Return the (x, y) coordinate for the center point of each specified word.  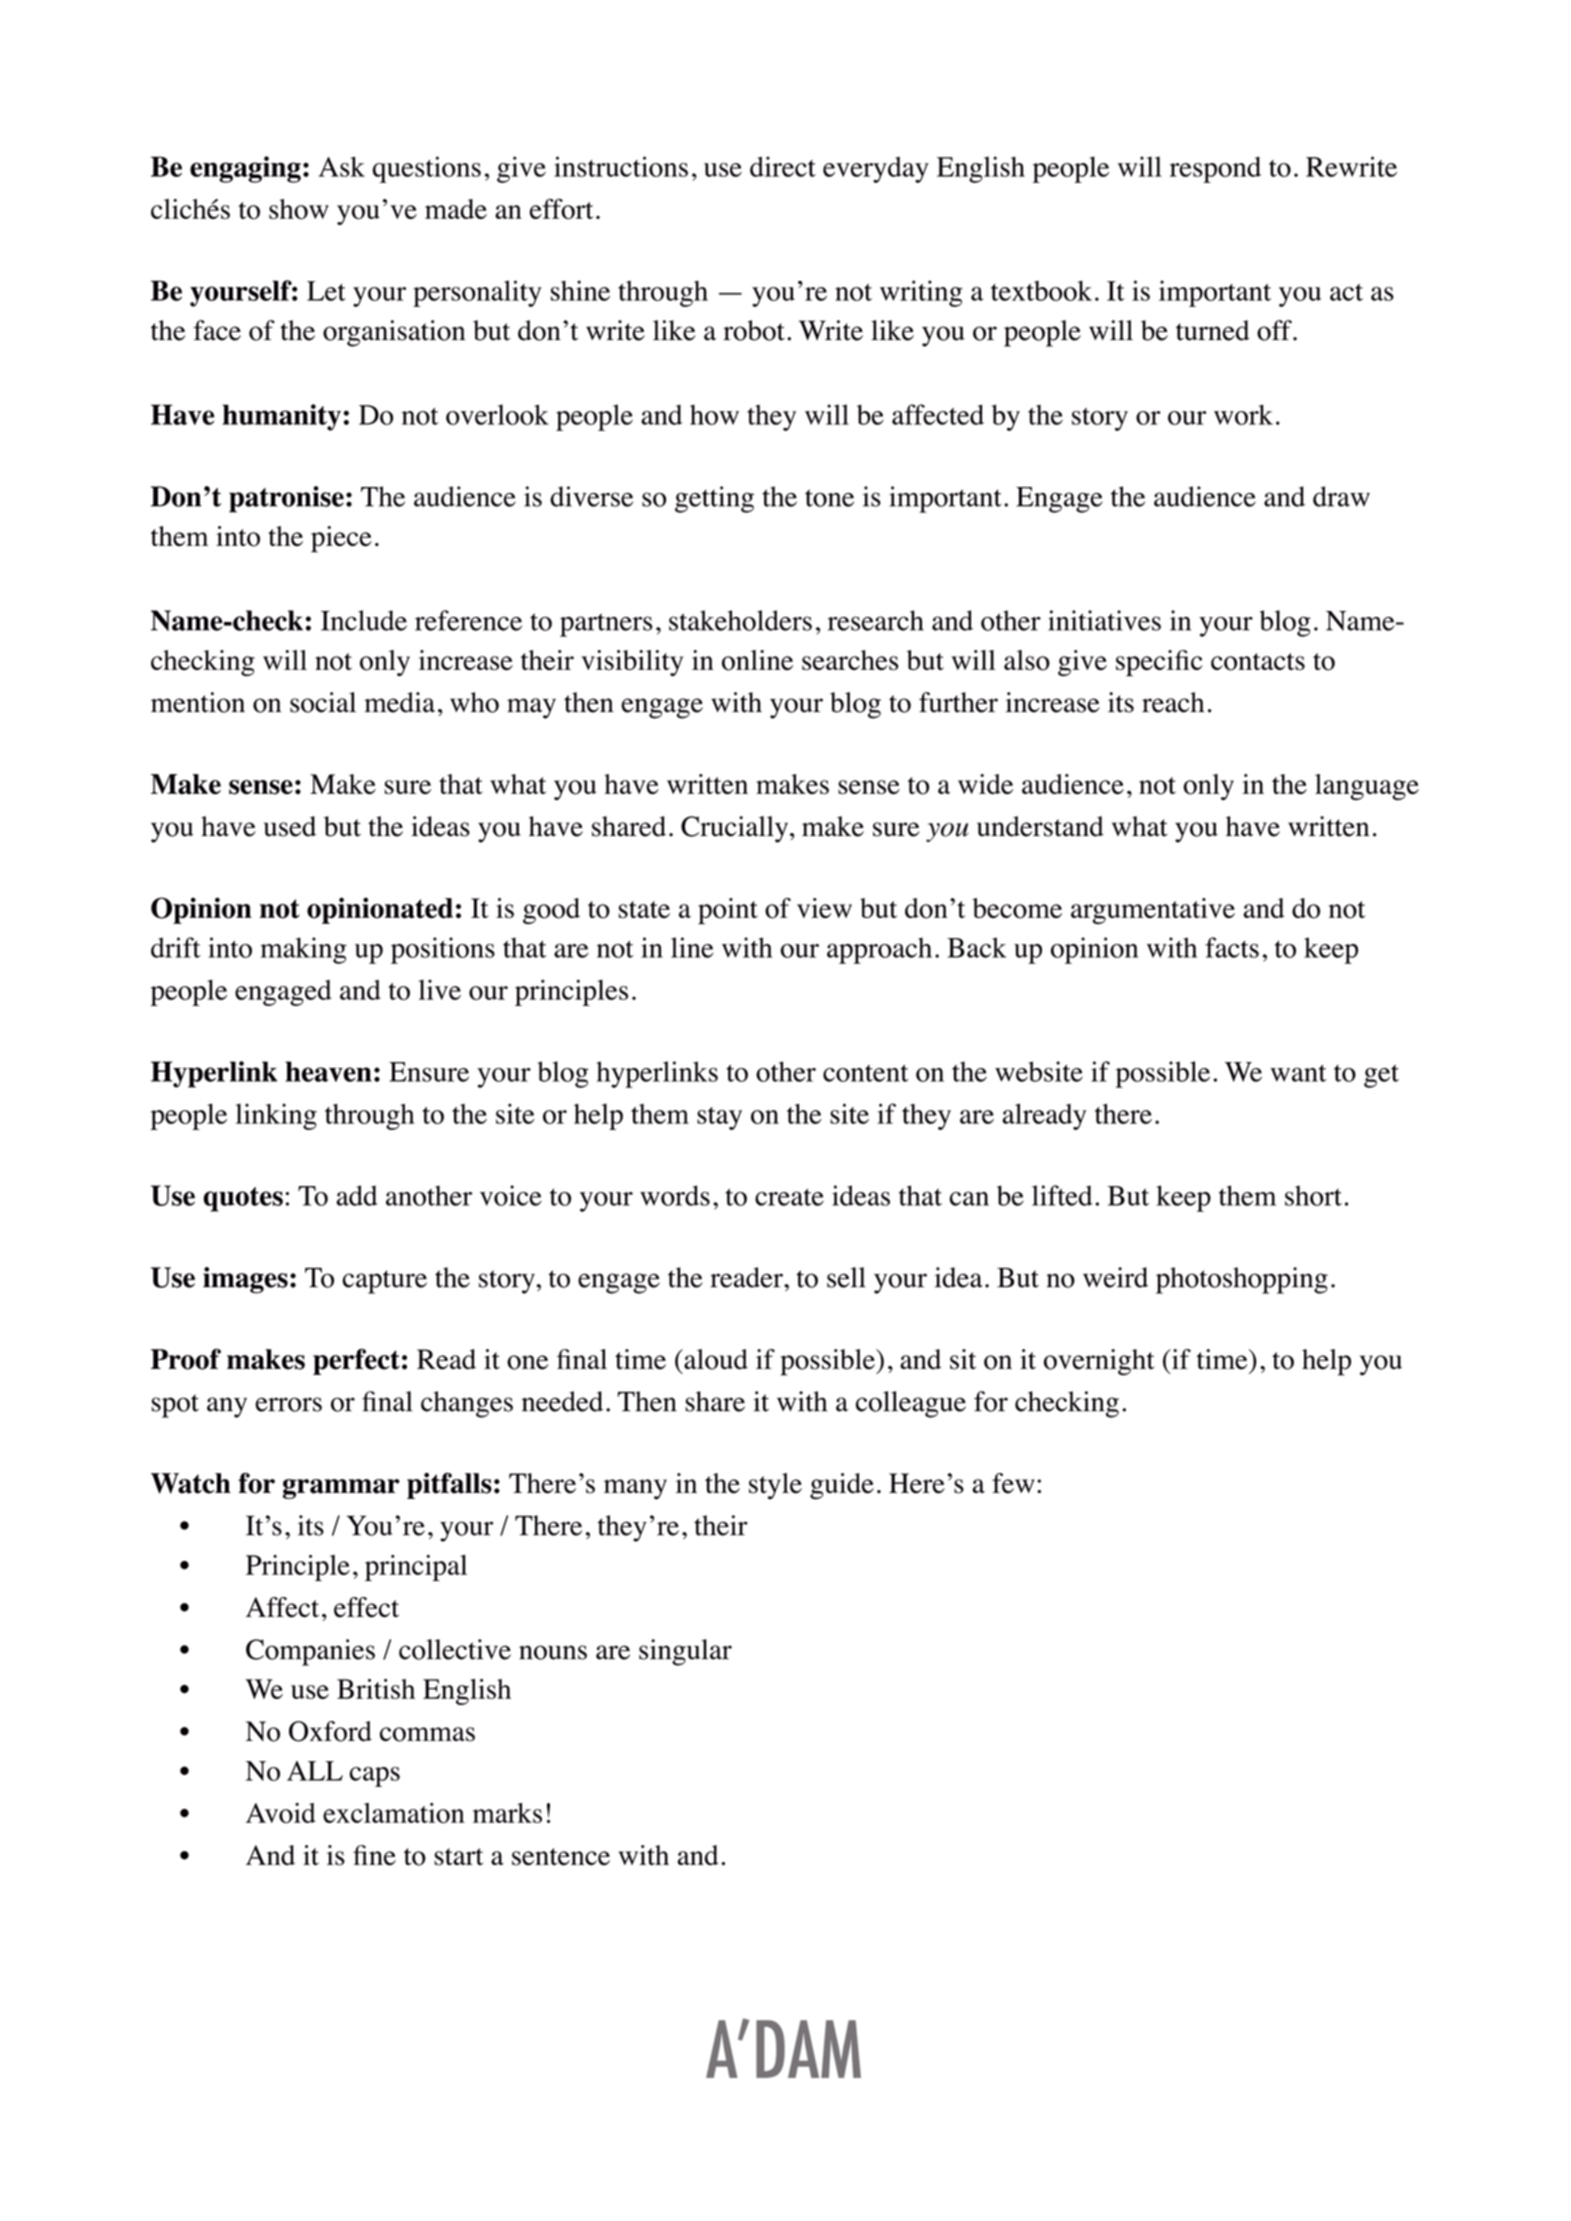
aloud (715, 1359)
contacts (1258, 662)
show (299, 209)
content (865, 1073)
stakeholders (740, 620)
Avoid (281, 1813)
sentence (561, 1857)
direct (783, 166)
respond (1215, 170)
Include (364, 620)
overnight (1099, 1362)
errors (288, 1404)
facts (1232, 947)
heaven (328, 1071)
